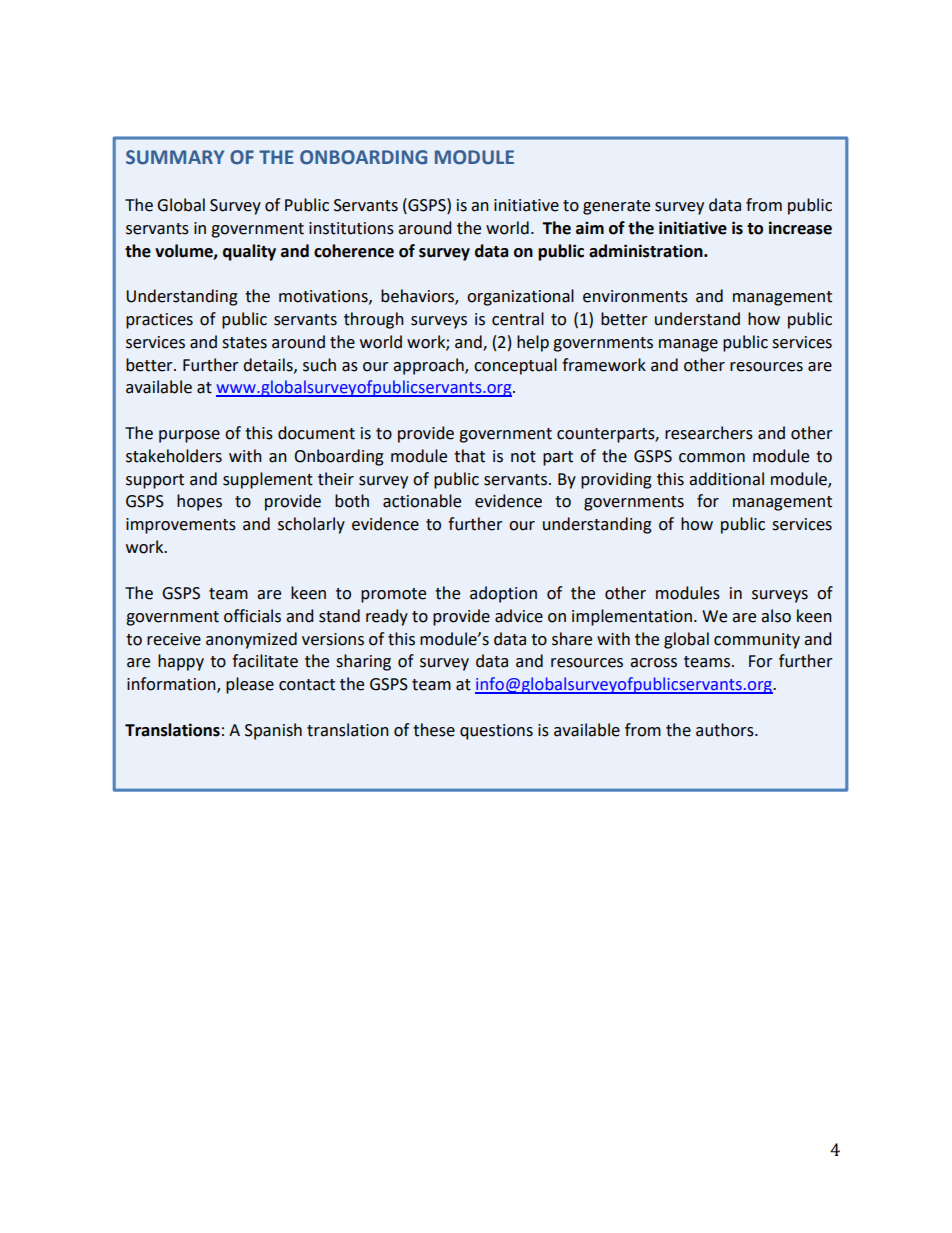 This page has height=1233, width=952. What do you see at coordinates (635, 296) in the page?
I see `environments` at bounding box center [635, 296].
